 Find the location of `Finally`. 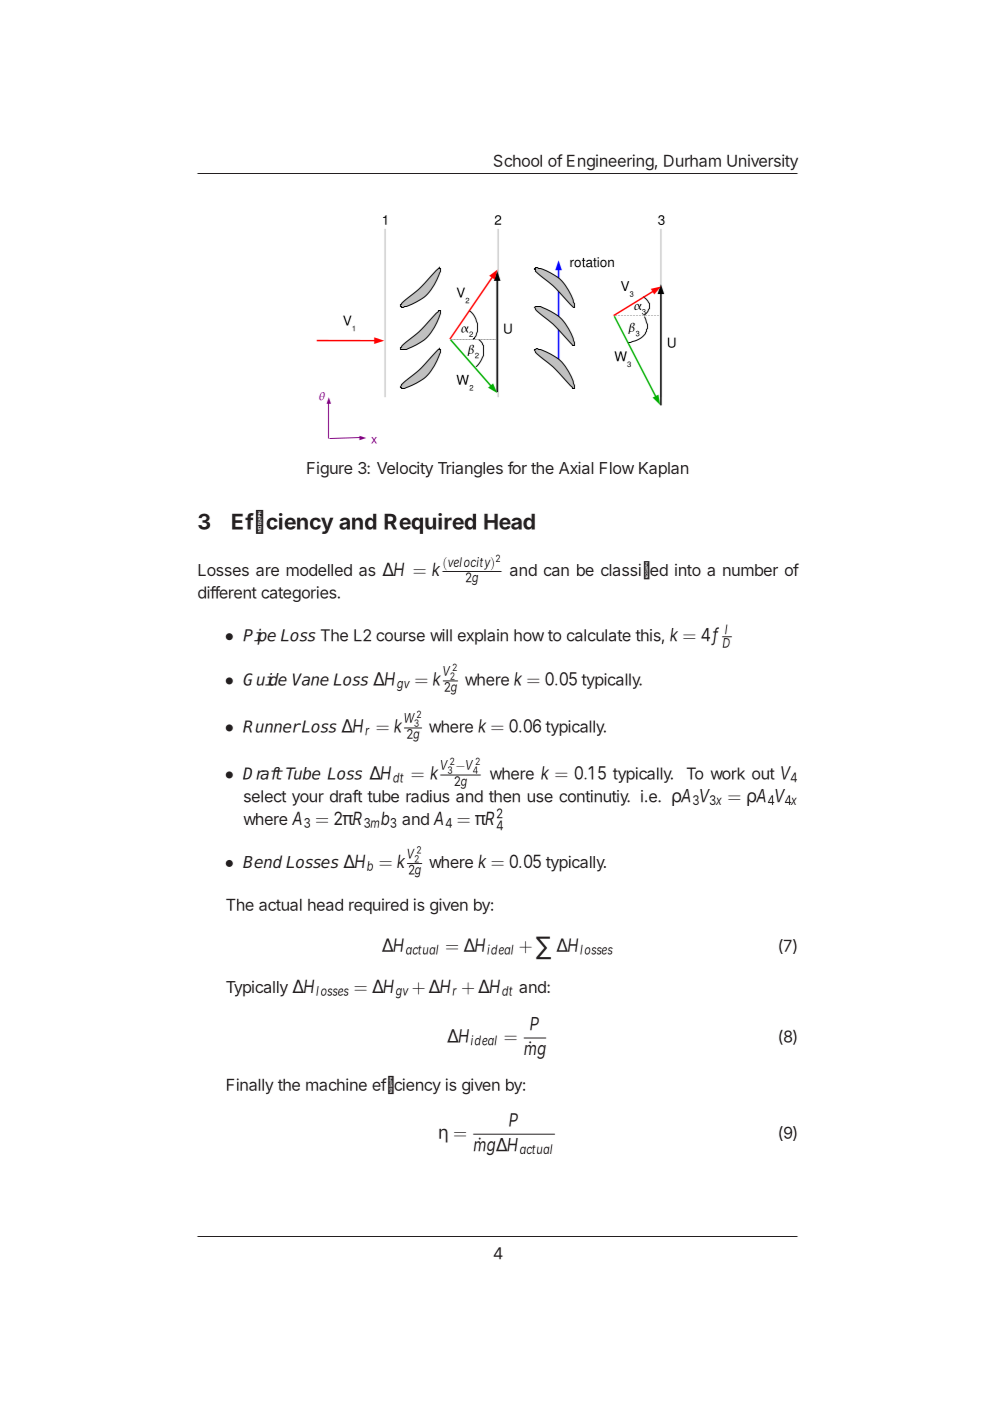

Finally is located at coordinates (250, 1086).
